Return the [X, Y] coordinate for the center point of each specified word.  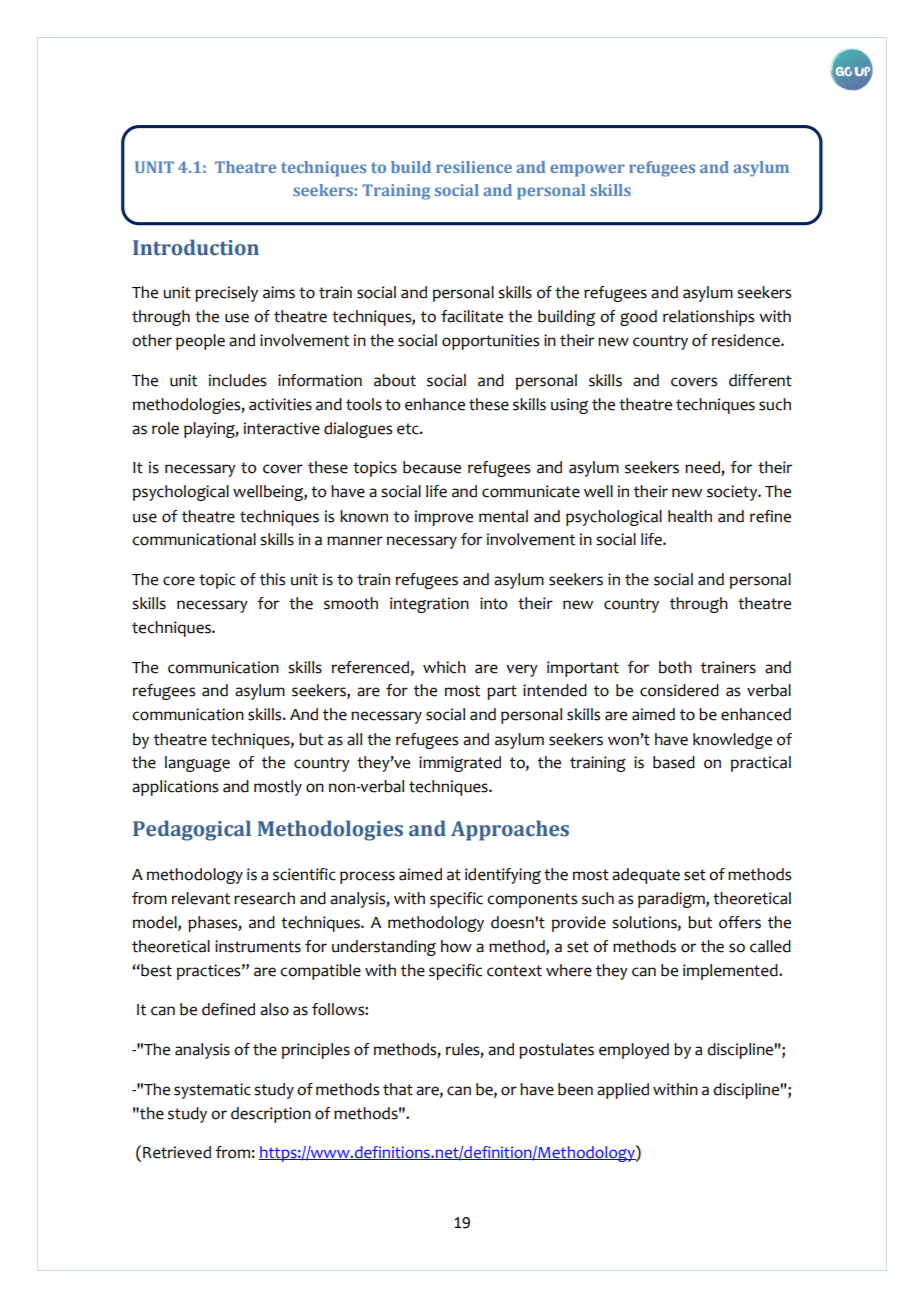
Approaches [510, 830]
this [272, 579]
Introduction [196, 247]
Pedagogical [192, 830]
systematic [212, 1091]
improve [444, 518]
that [398, 1089]
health [690, 516]
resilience [474, 167]
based [674, 762]
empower [587, 170]
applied [623, 1091]
